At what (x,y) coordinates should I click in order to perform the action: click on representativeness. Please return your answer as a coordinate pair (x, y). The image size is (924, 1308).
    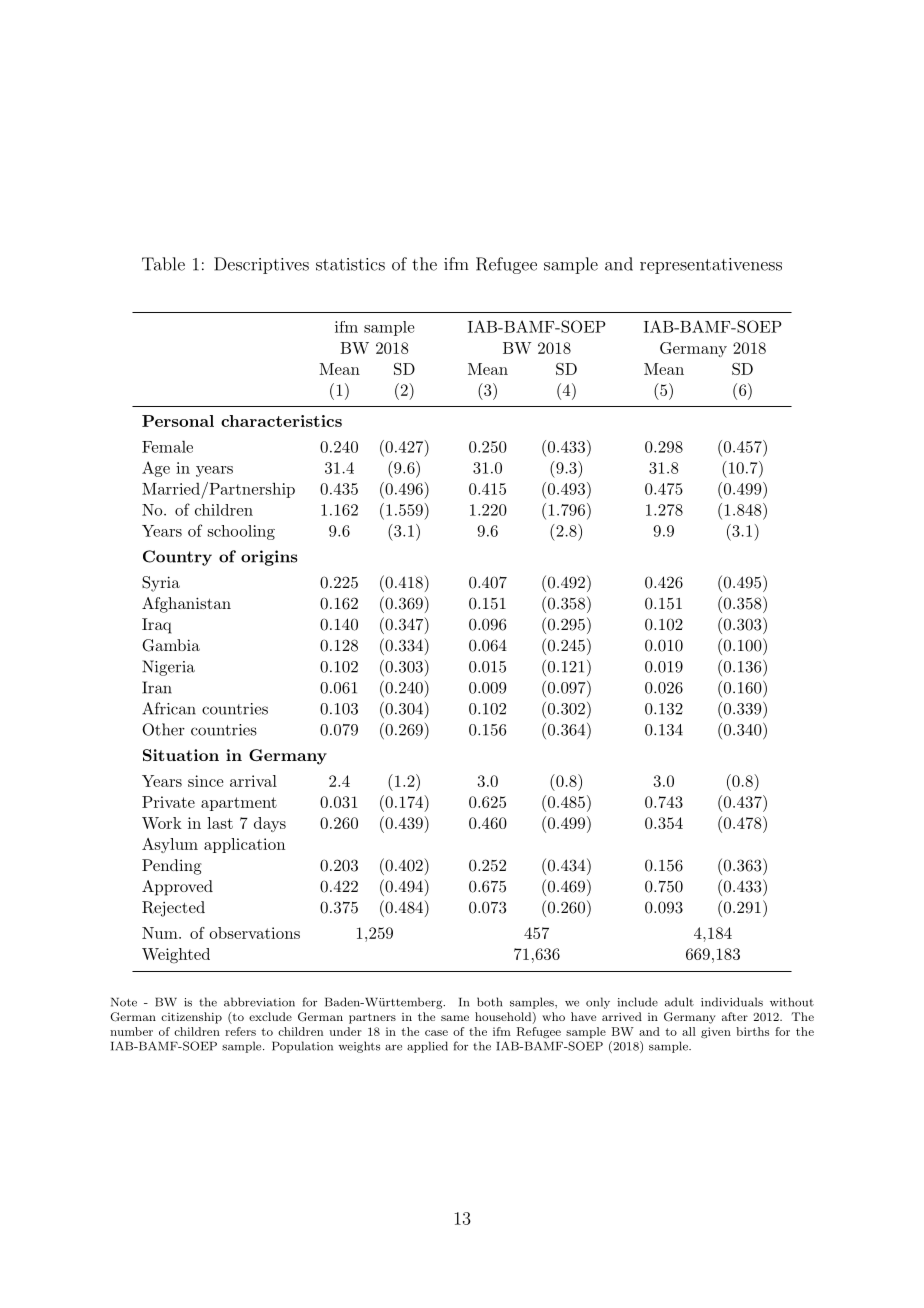
    Looking at the image, I should click on (711, 266).
